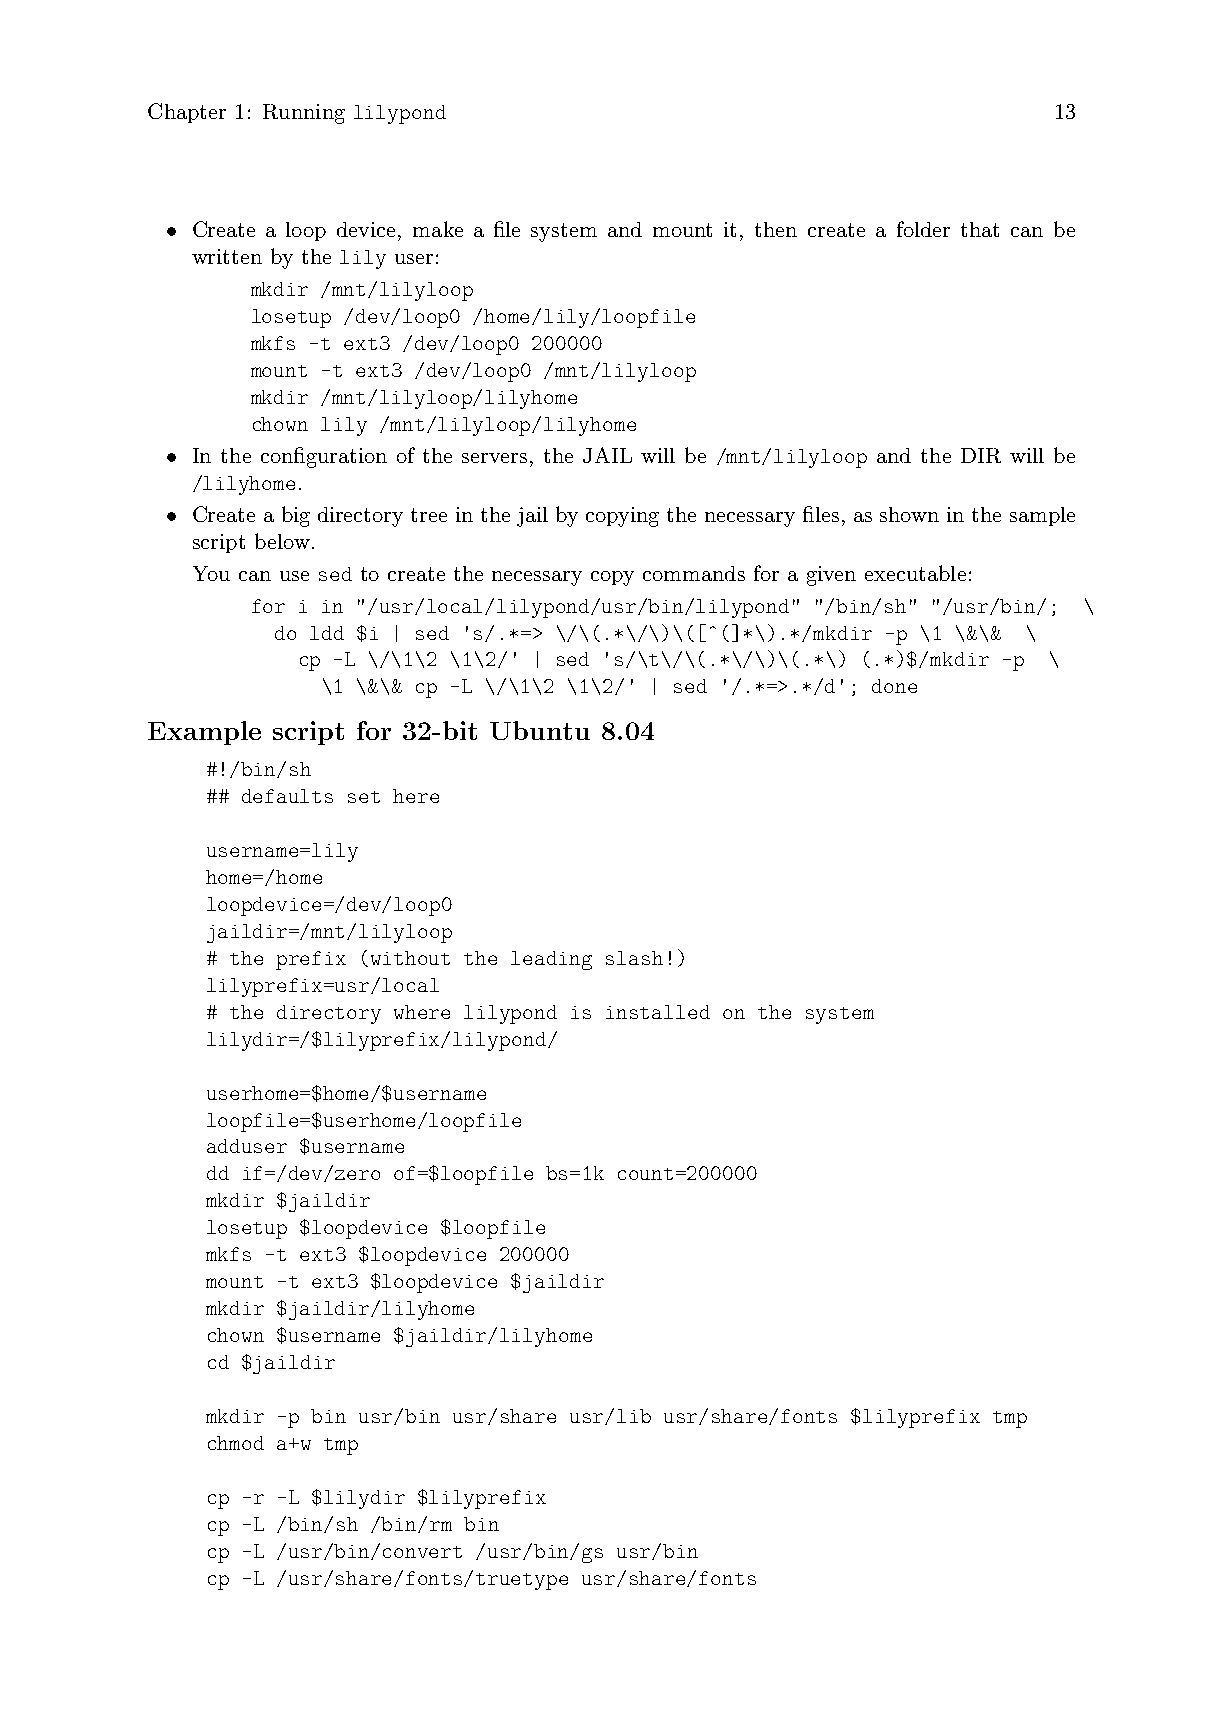 The height and width of the screenshot is (1725, 1219). Describe the element at coordinates (634, 958) in the screenshot. I see `slash` at that location.
